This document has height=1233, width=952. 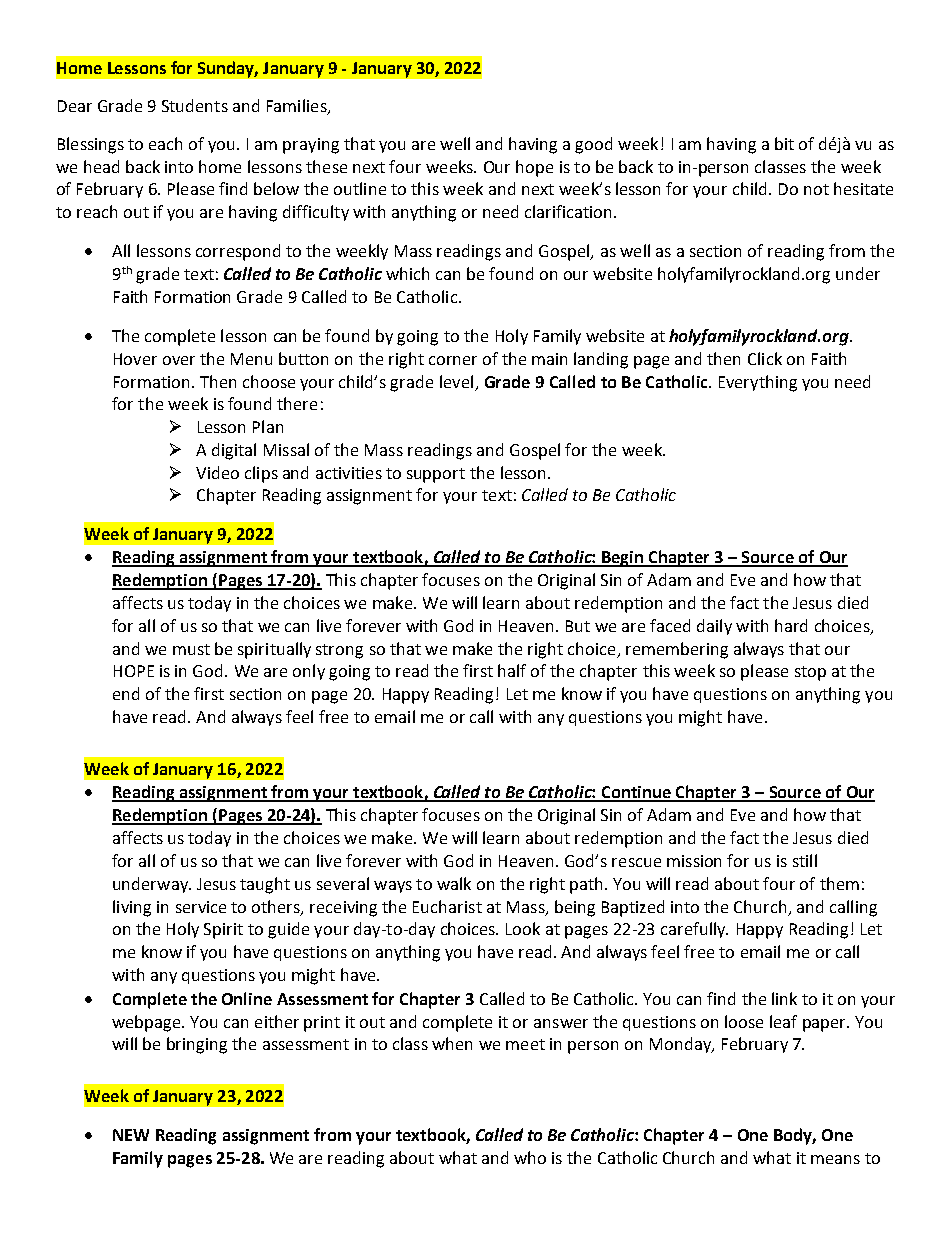 What do you see at coordinates (131, 1135) in the document?
I see `NEW` at bounding box center [131, 1135].
